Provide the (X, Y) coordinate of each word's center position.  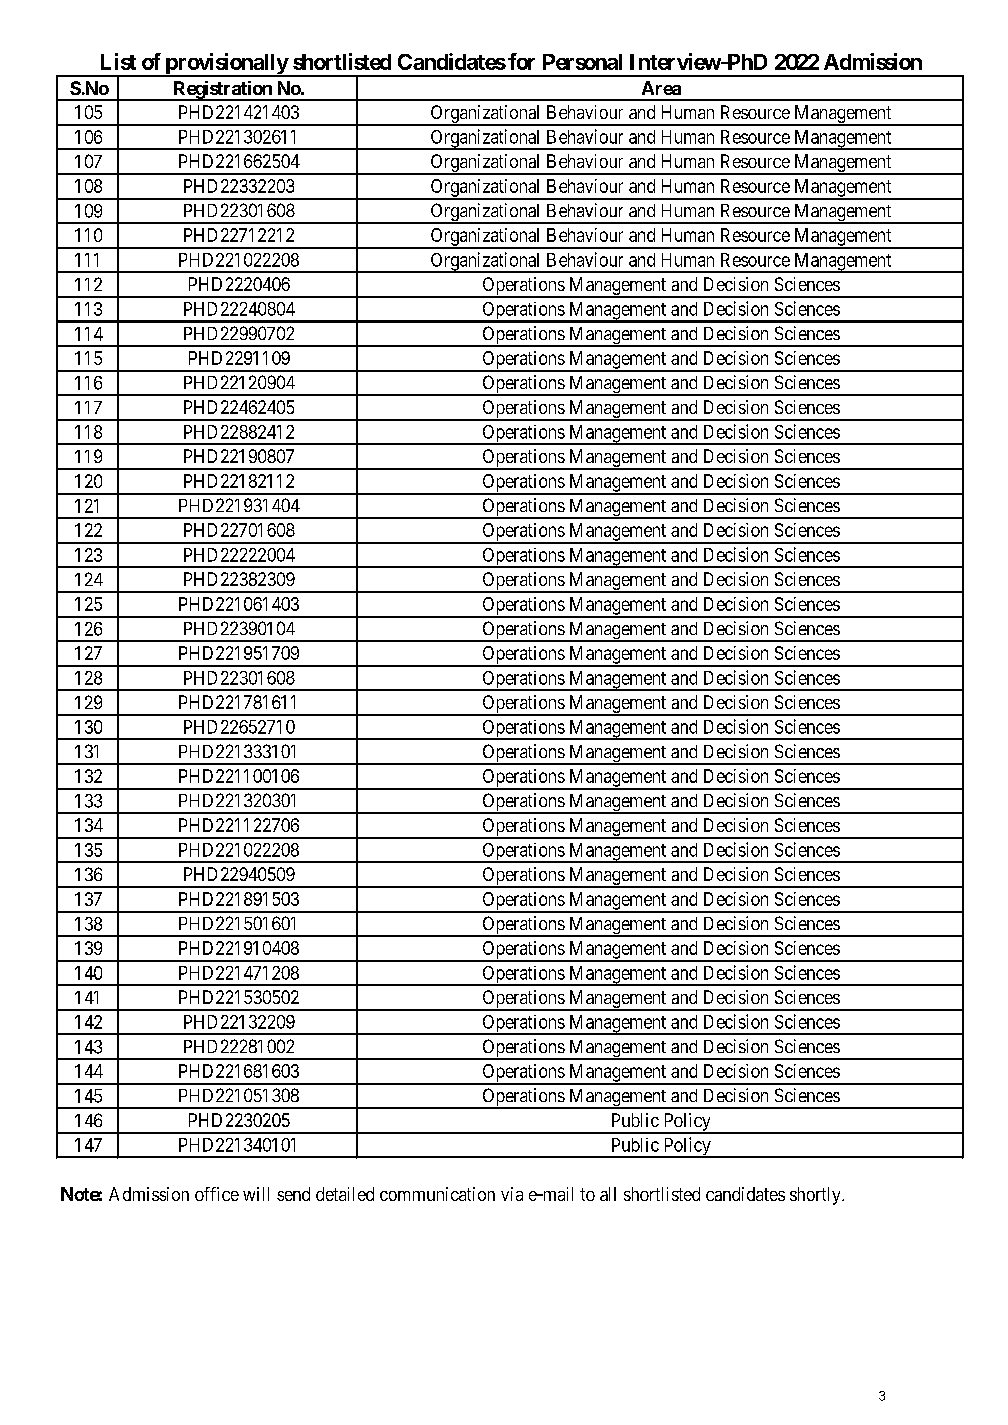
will (256, 1194)
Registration (222, 91)
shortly (816, 1196)
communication (437, 1194)
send (293, 1194)
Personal (582, 62)
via (512, 1194)
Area (661, 88)
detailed (345, 1194)
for (521, 61)
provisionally (226, 65)
